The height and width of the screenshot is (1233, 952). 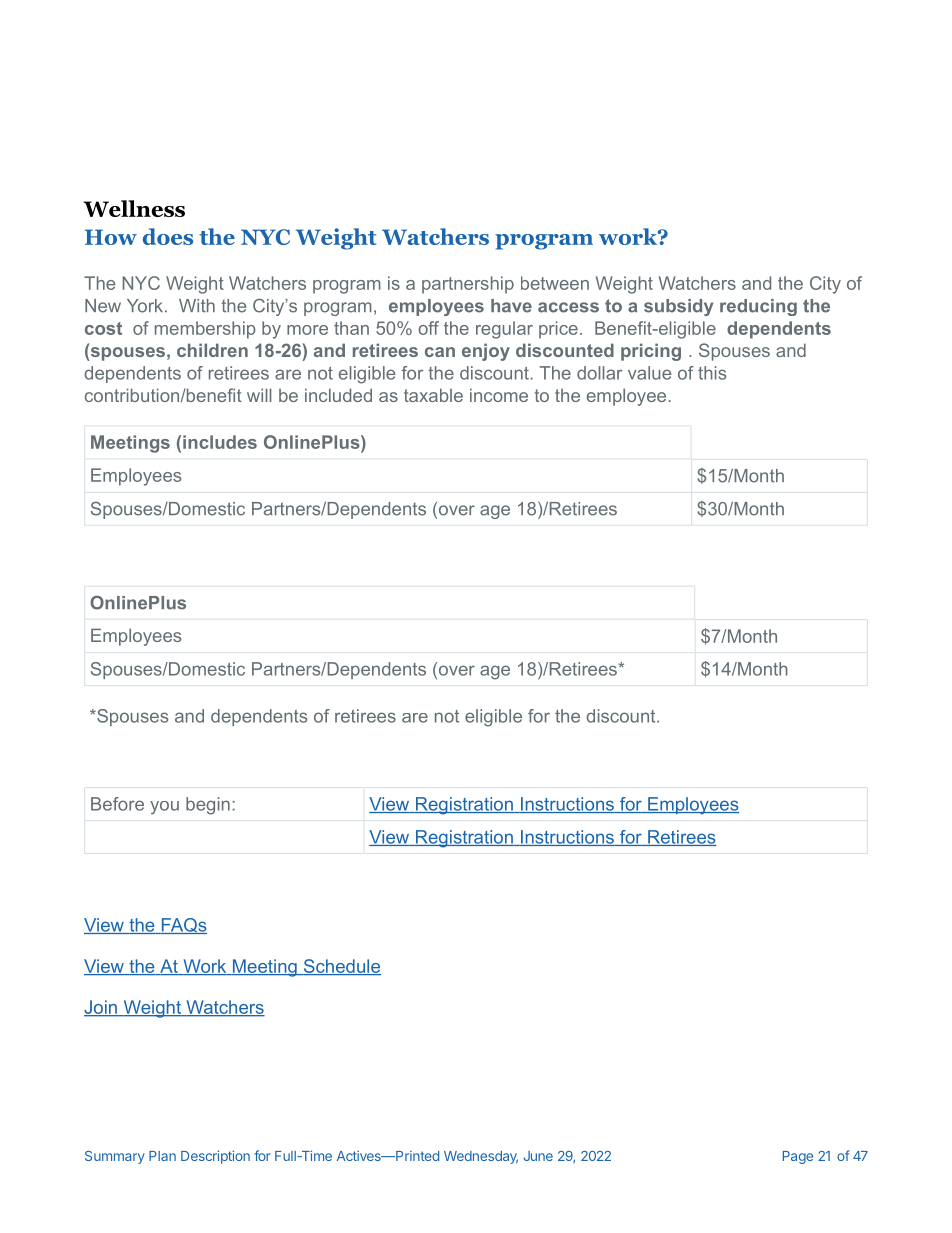 I want to click on have, so click(x=511, y=306).
